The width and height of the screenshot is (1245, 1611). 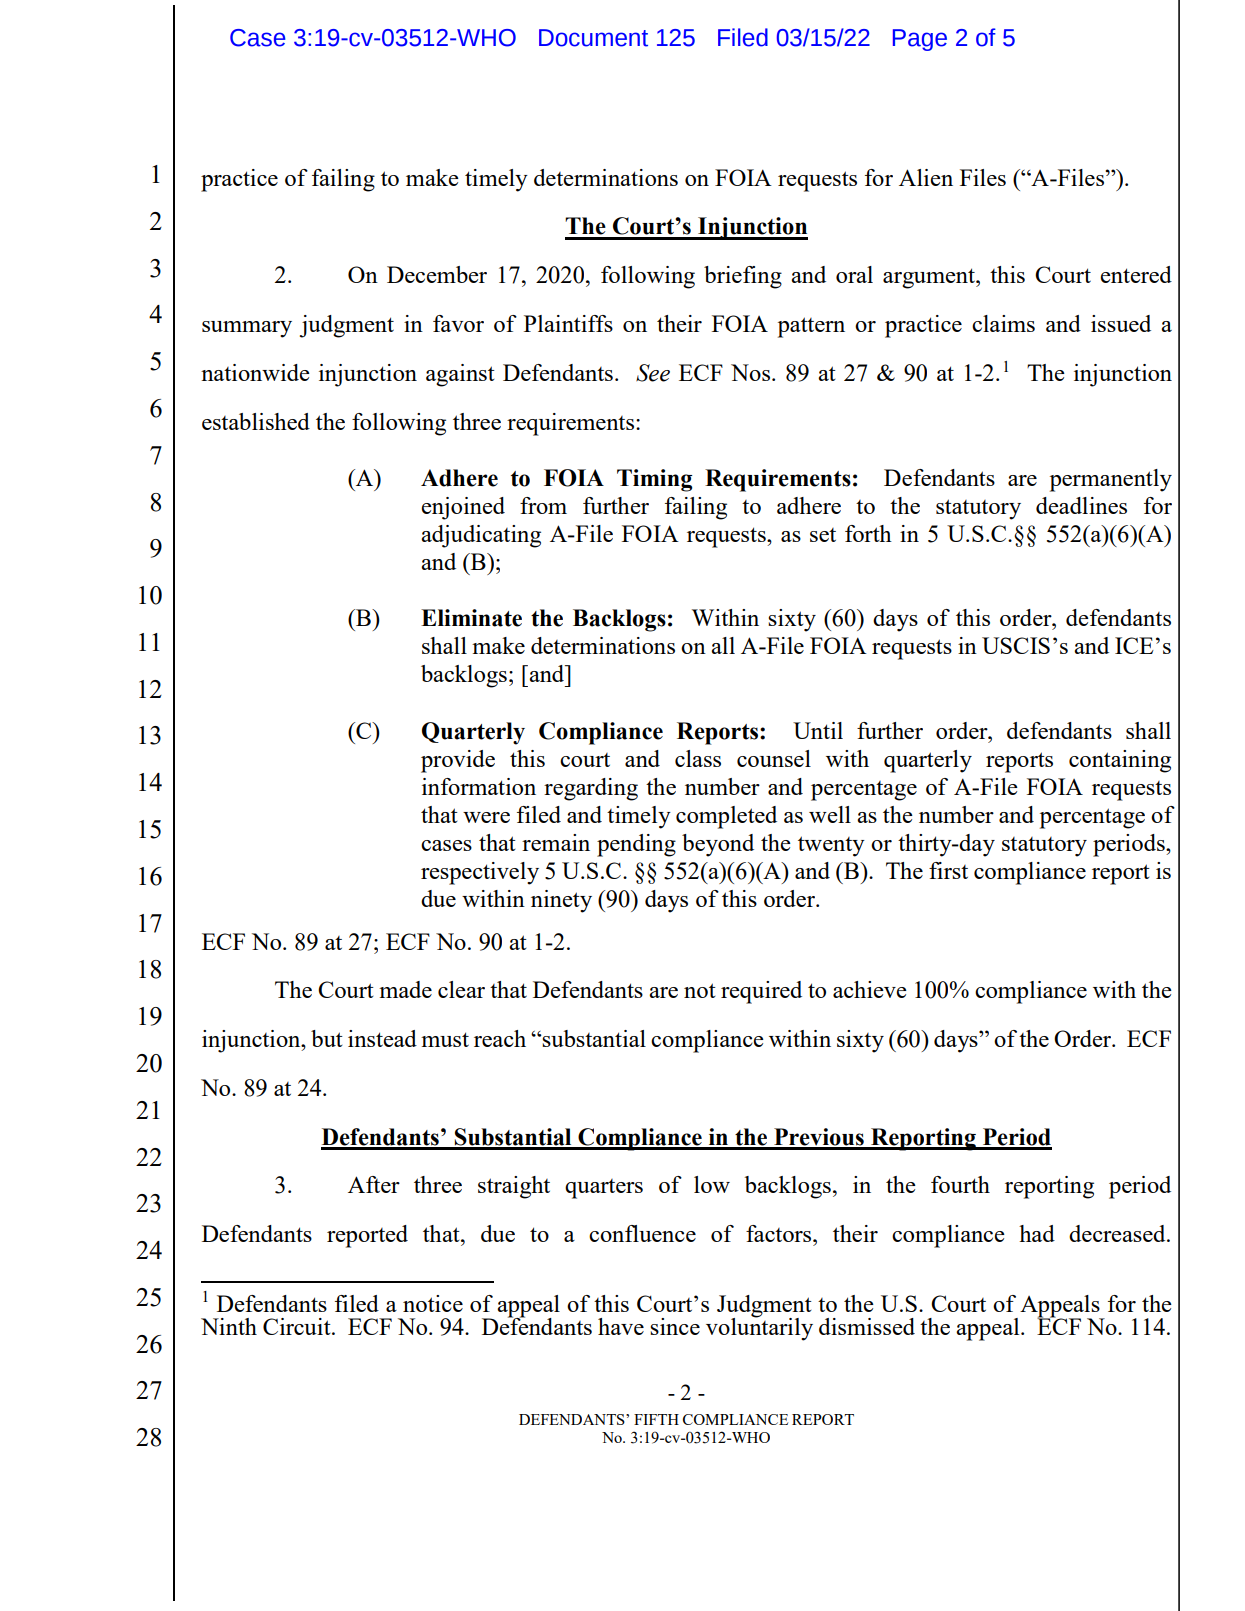 I want to click on provide, so click(x=458, y=761).
